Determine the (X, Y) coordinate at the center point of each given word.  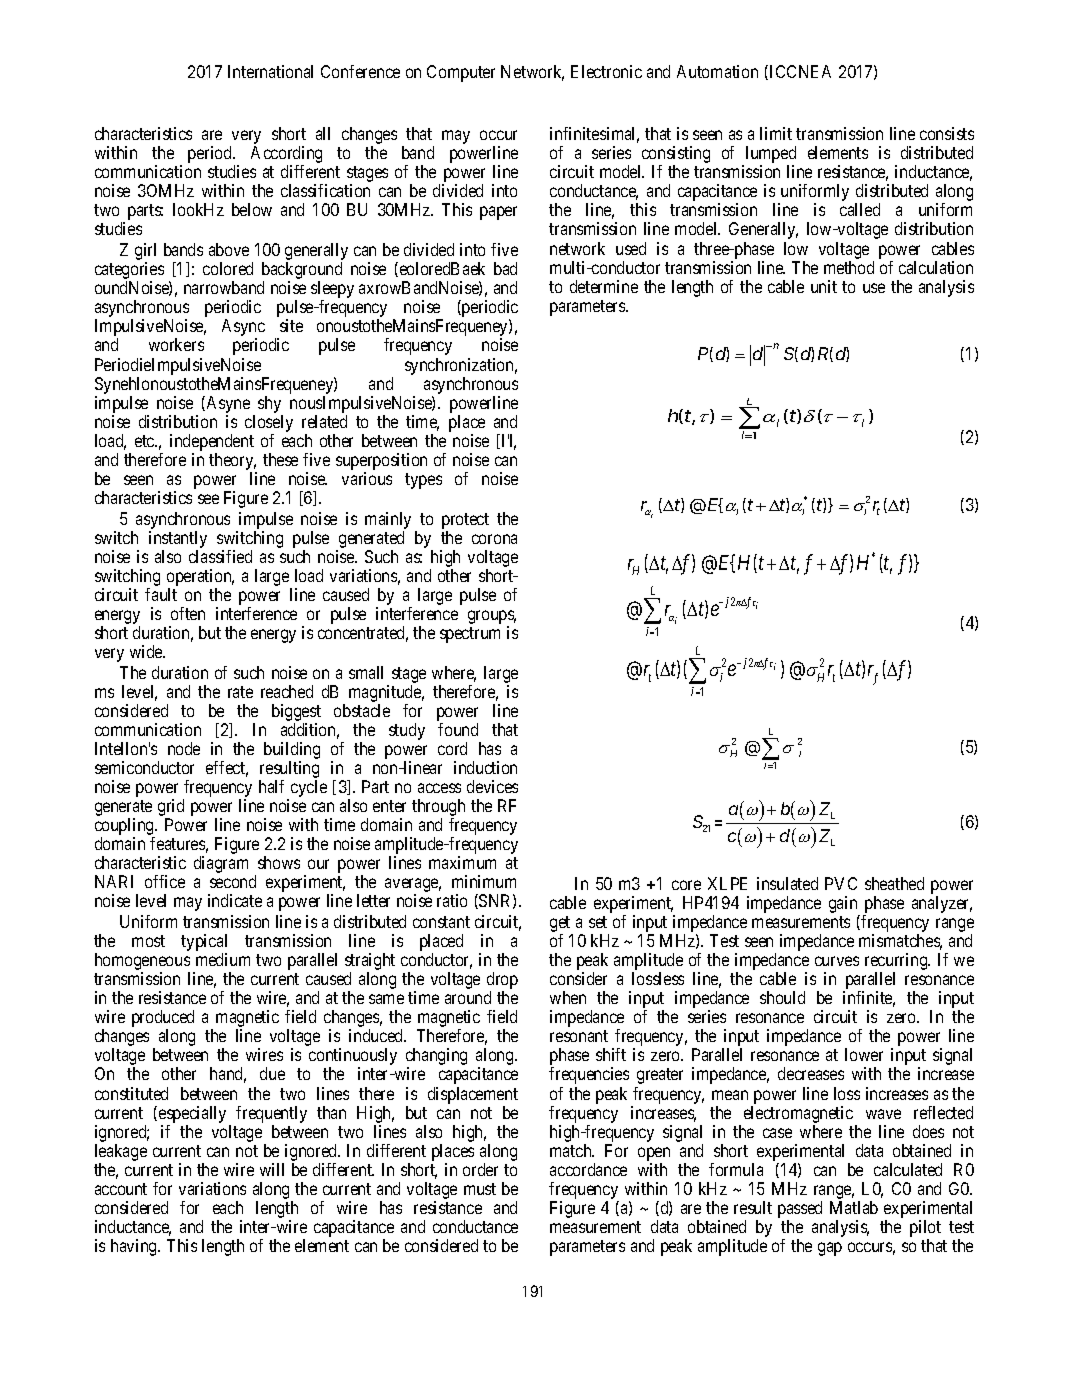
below (252, 209)
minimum (484, 881)
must (480, 1189)
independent (212, 442)
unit (824, 286)
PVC (841, 883)
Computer (461, 73)
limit (776, 133)
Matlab (854, 1207)
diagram (221, 864)
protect (465, 521)
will (272, 1169)
